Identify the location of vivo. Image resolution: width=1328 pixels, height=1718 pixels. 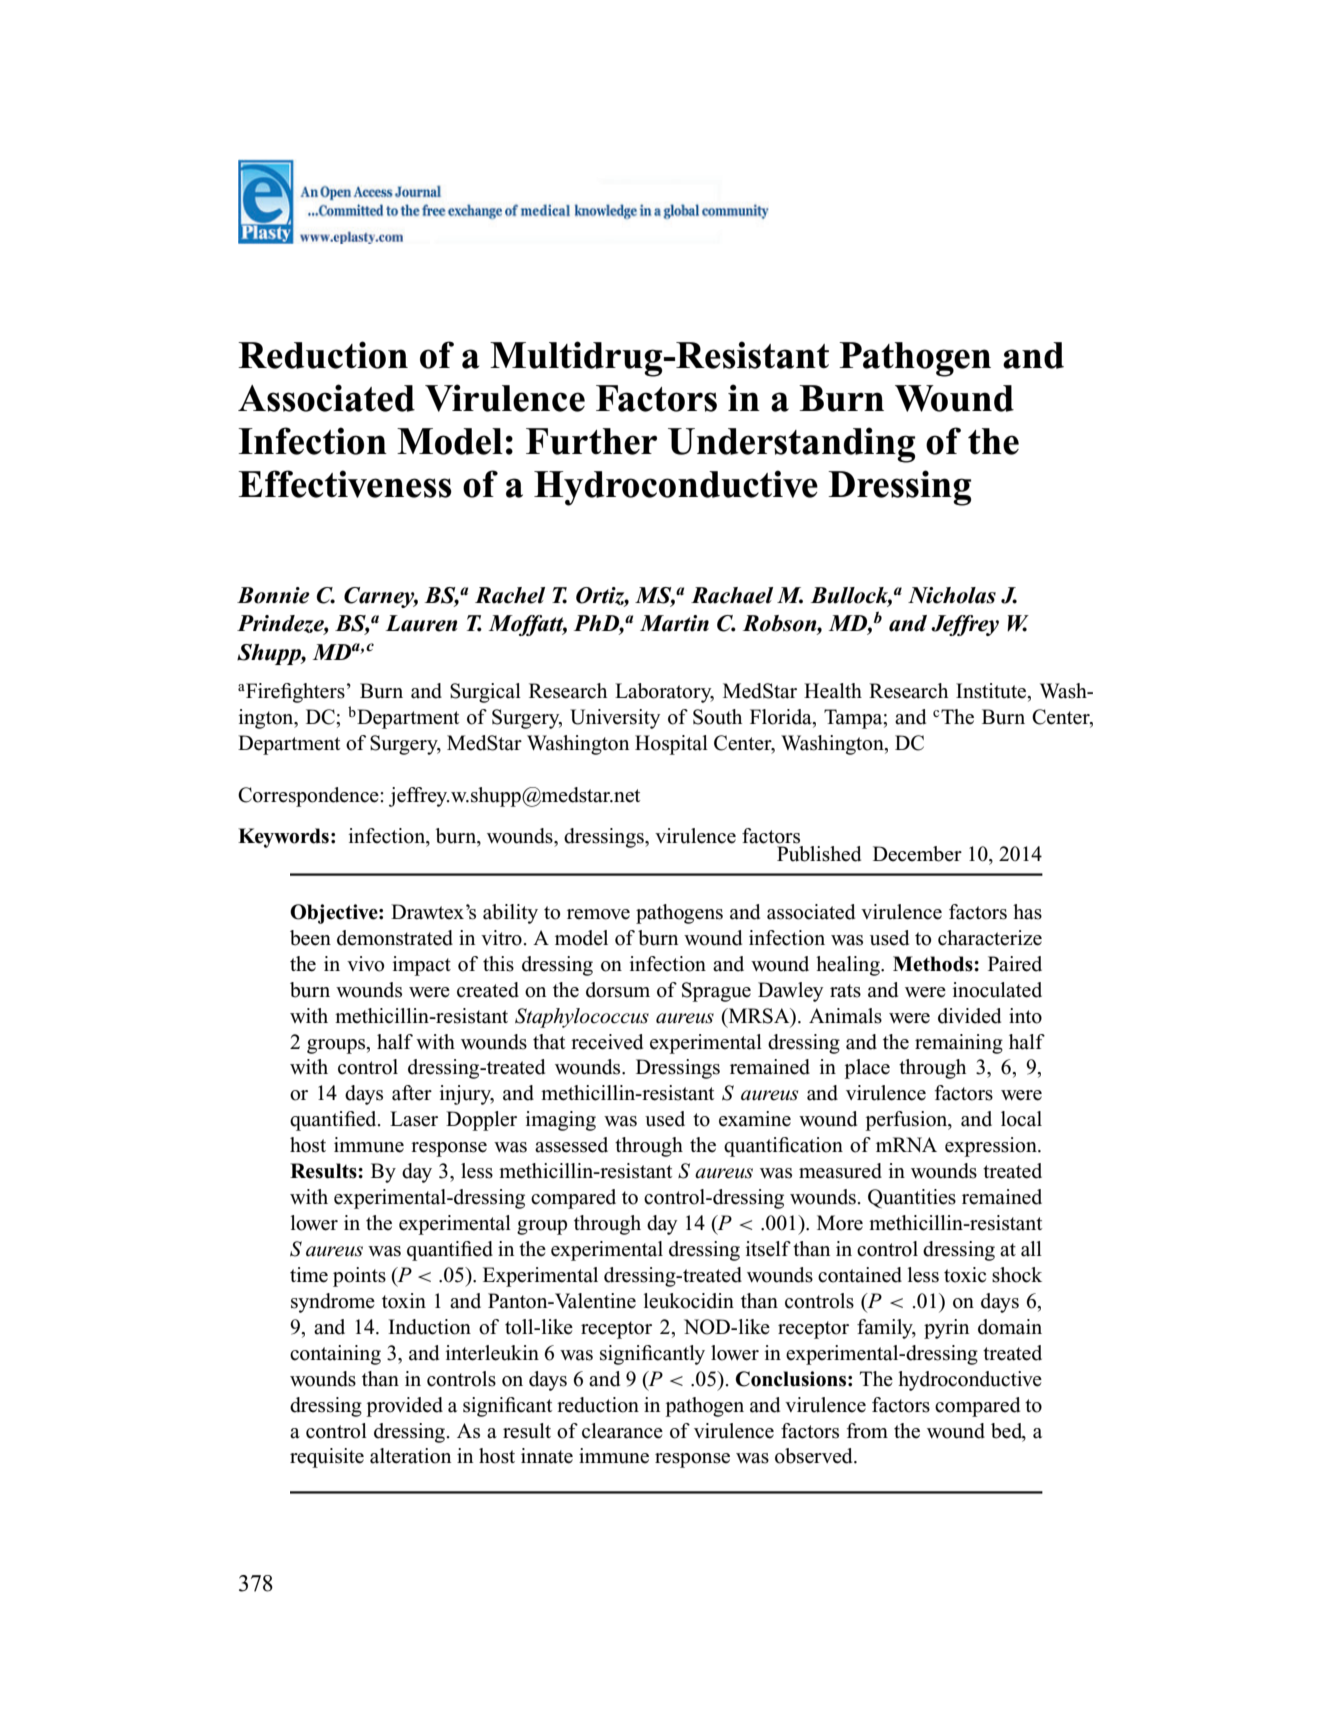
(365, 964).
